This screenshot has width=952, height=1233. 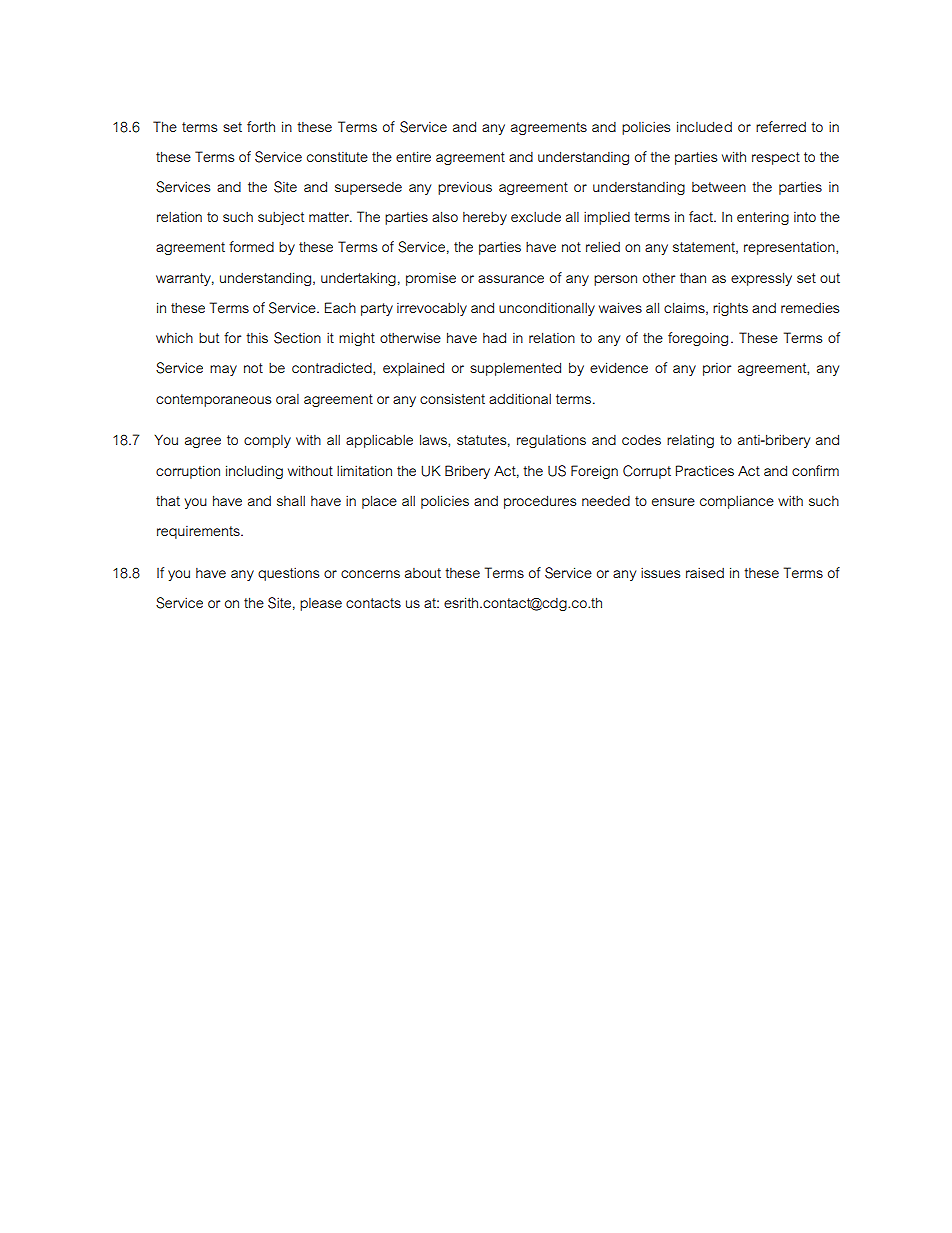 What do you see at coordinates (261, 126) in the screenshot?
I see `forth` at bounding box center [261, 126].
